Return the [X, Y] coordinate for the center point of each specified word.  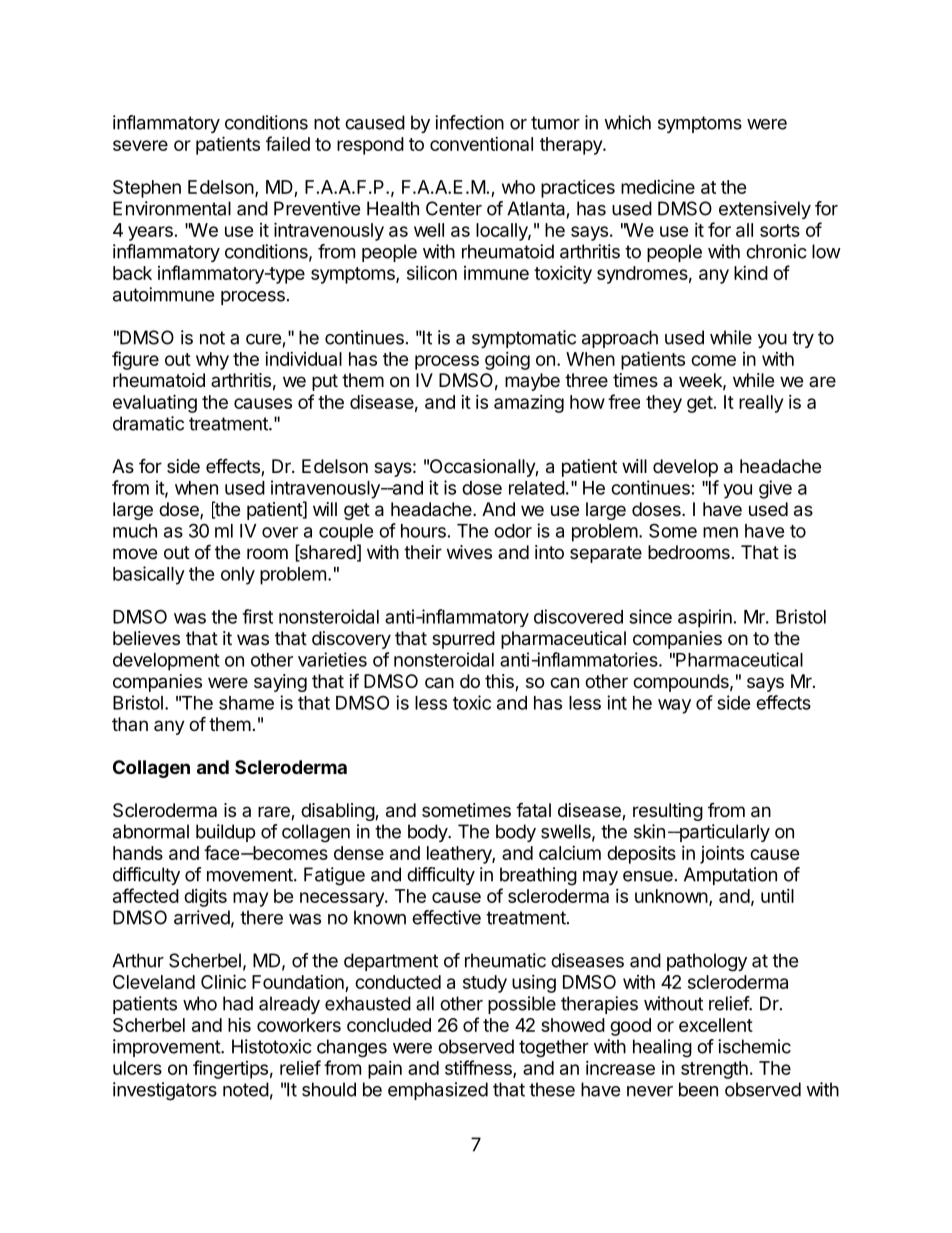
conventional [481, 144]
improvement [167, 1048]
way [674, 706]
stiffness [479, 1068]
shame [246, 703]
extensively [765, 210]
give [775, 489]
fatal [533, 810]
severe [140, 145]
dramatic [148, 423]
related [537, 488]
